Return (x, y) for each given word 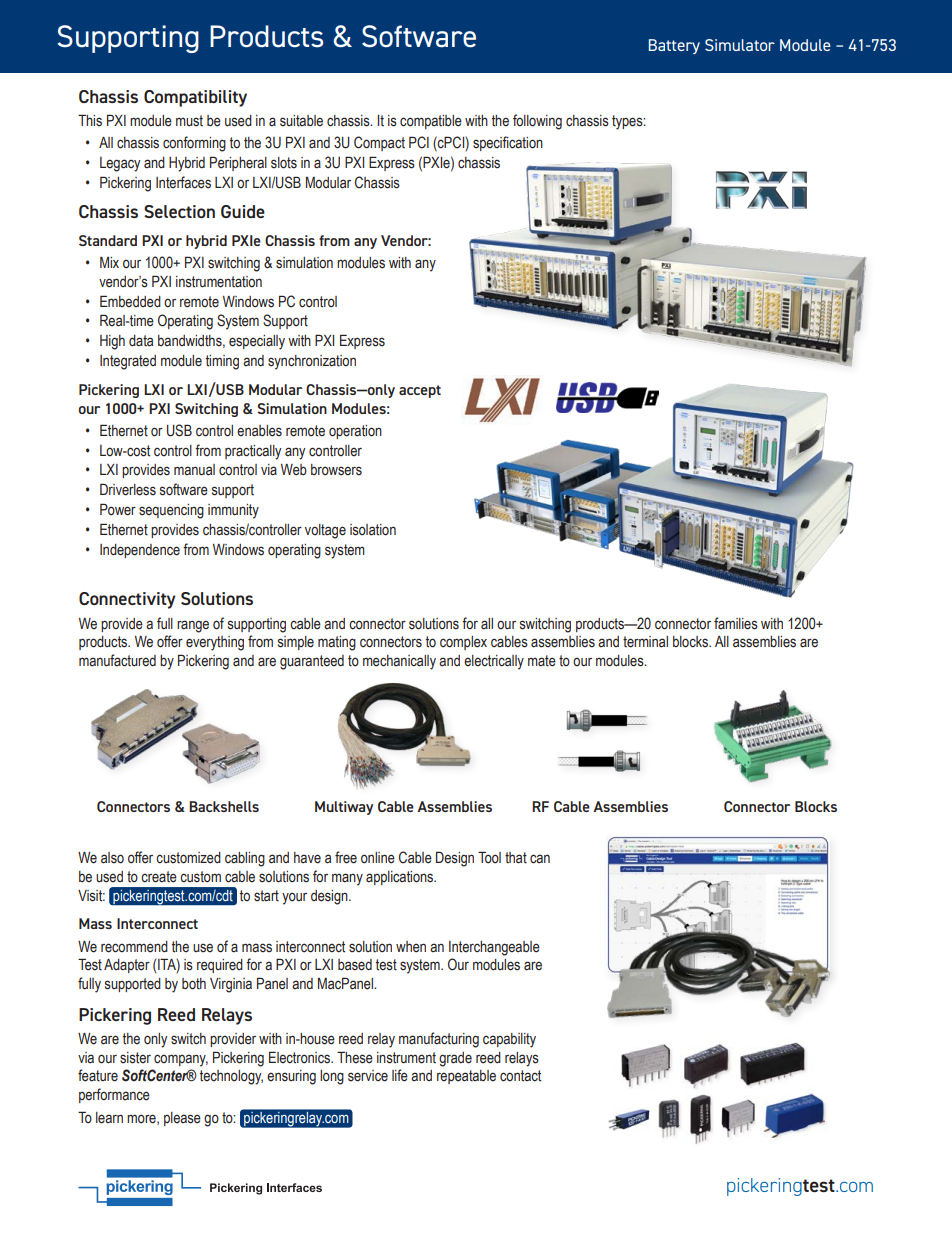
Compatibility (195, 98)
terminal (645, 642)
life (400, 1075)
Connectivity (127, 600)
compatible (431, 122)
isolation (373, 530)
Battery (674, 46)
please (182, 1119)
